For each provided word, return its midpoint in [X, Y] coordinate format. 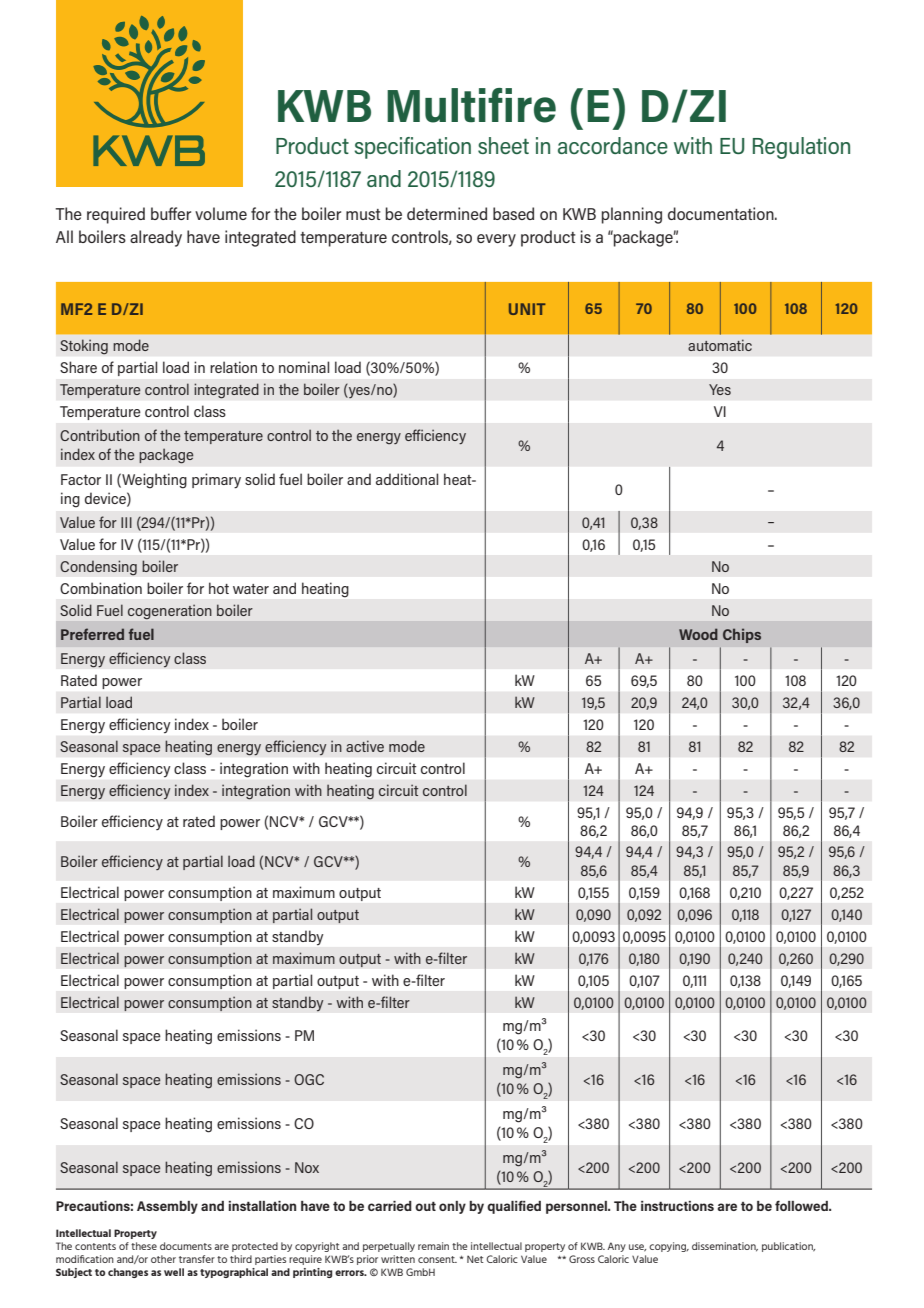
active [365, 746]
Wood [698, 634]
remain [433, 1246]
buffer [171, 213]
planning [632, 215]
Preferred [92, 634]
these [144, 1246]
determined [447, 213]
